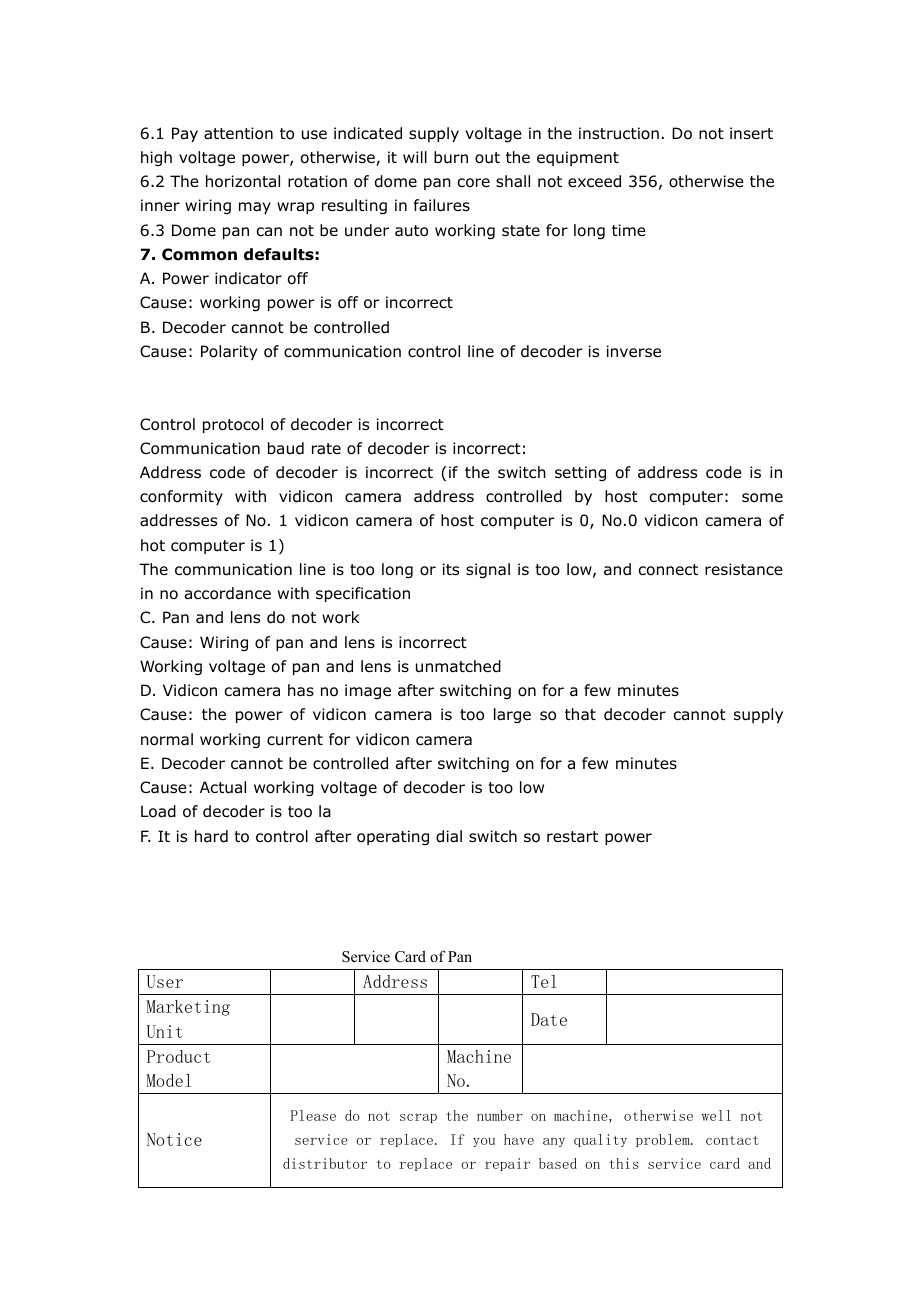  Describe the element at coordinates (181, 497) in the document. I see `conformity` at that location.
